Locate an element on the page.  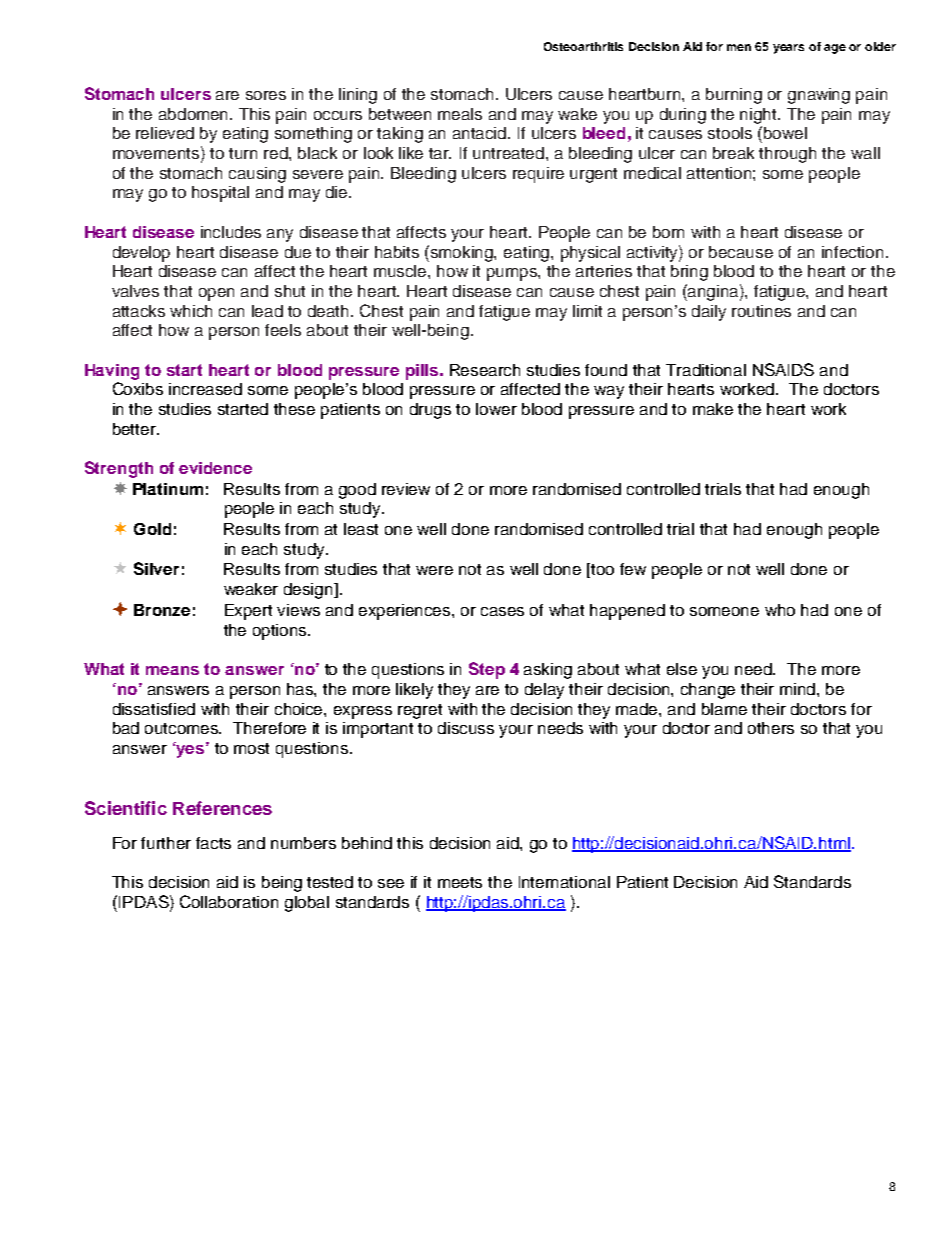
evidence is located at coordinates (215, 468).
